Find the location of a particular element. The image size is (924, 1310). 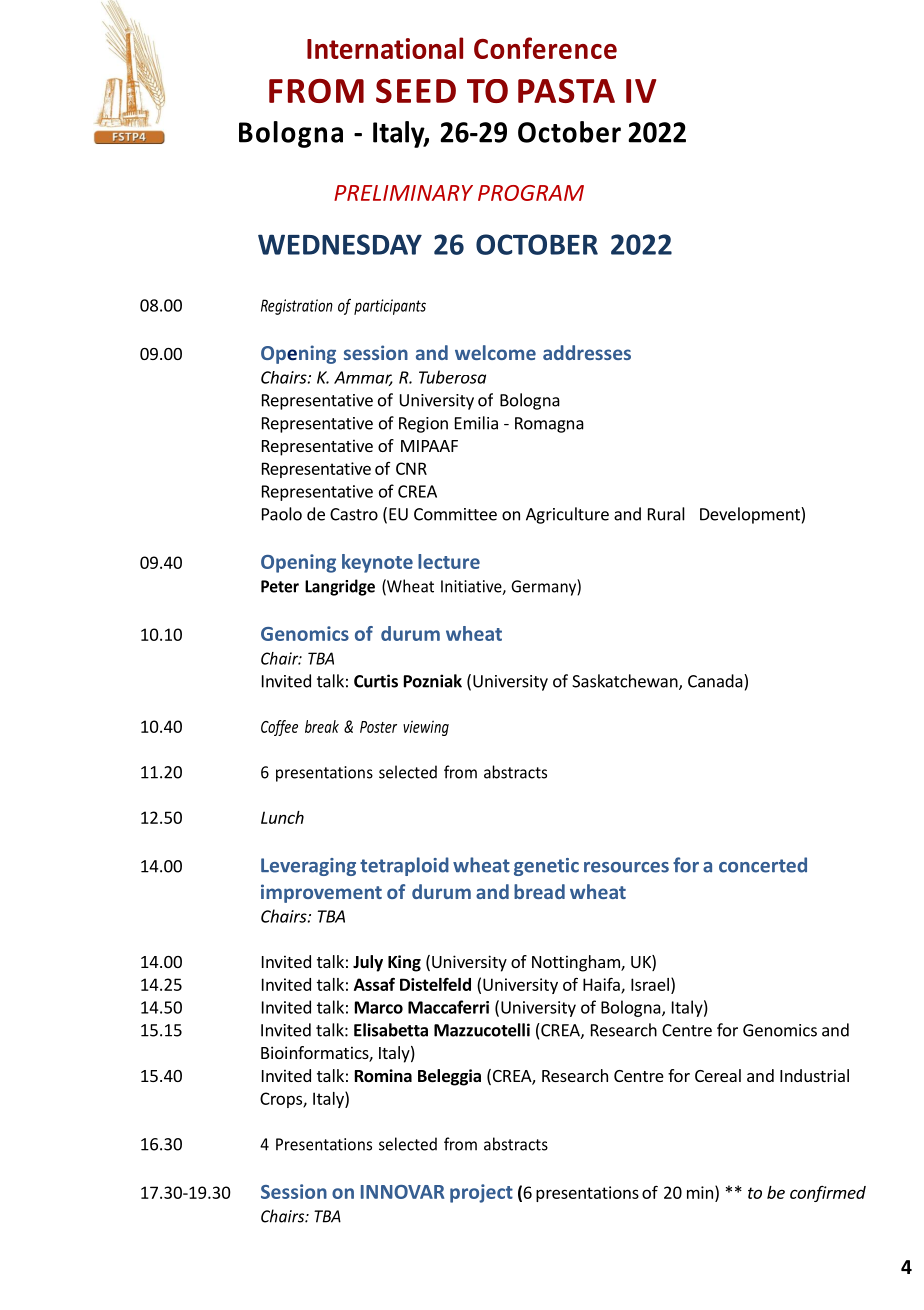

Elisabetta is located at coordinates (391, 1030).
